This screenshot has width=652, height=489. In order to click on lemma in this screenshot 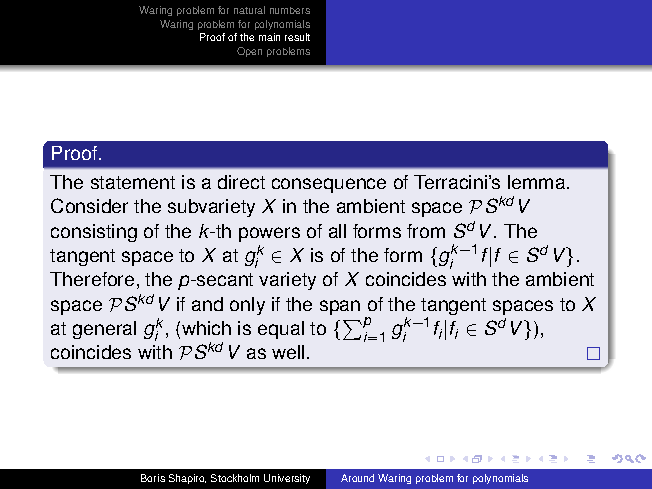, I will do `click(538, 182)`.
